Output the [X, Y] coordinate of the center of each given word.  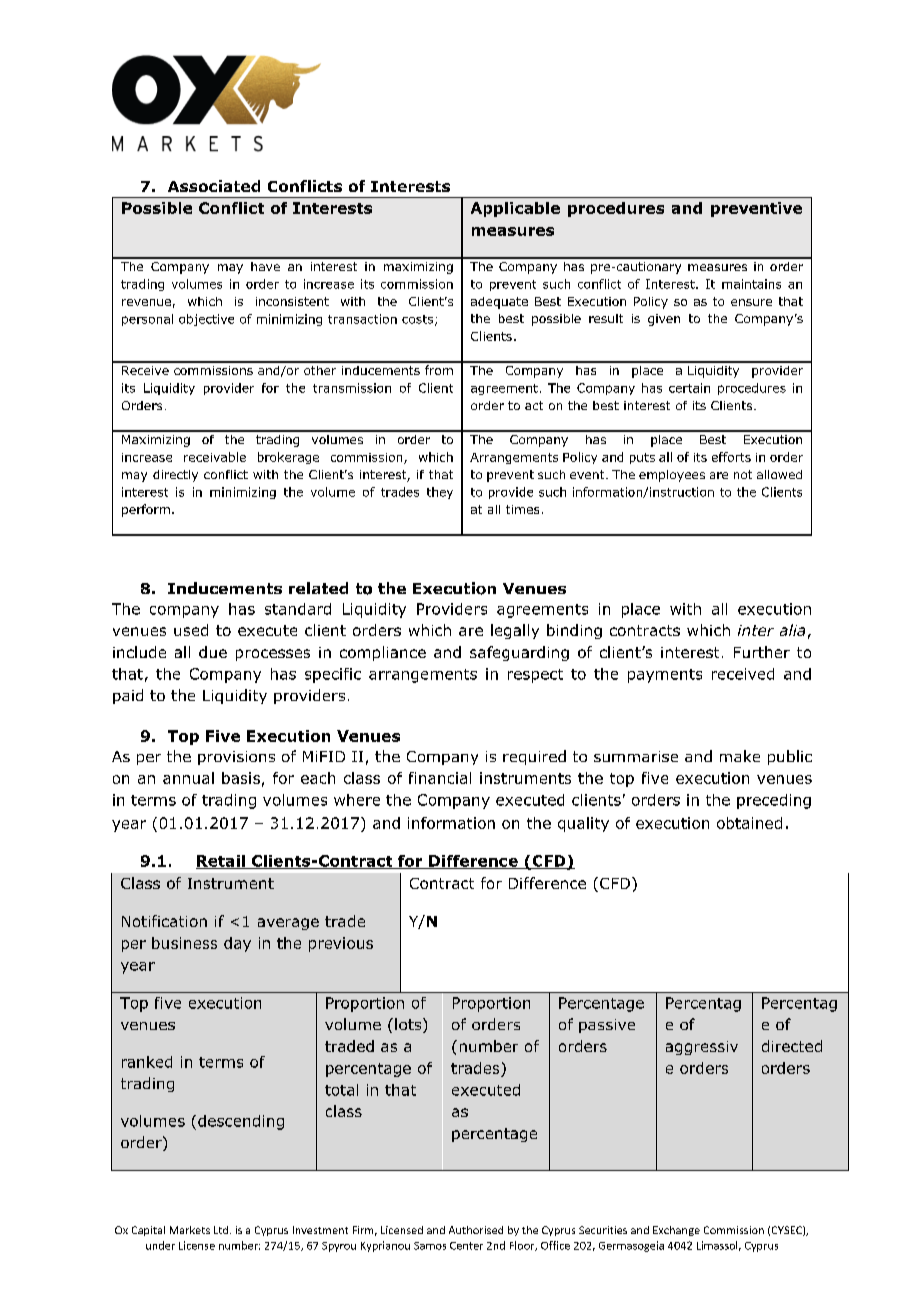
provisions [236, 758]
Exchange [676, 1231]
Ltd [221, 1230]
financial [440, 778]
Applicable [515, 209]
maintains [751, 284]
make [740, 756]
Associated [214, 186]
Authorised [476, 1230]
